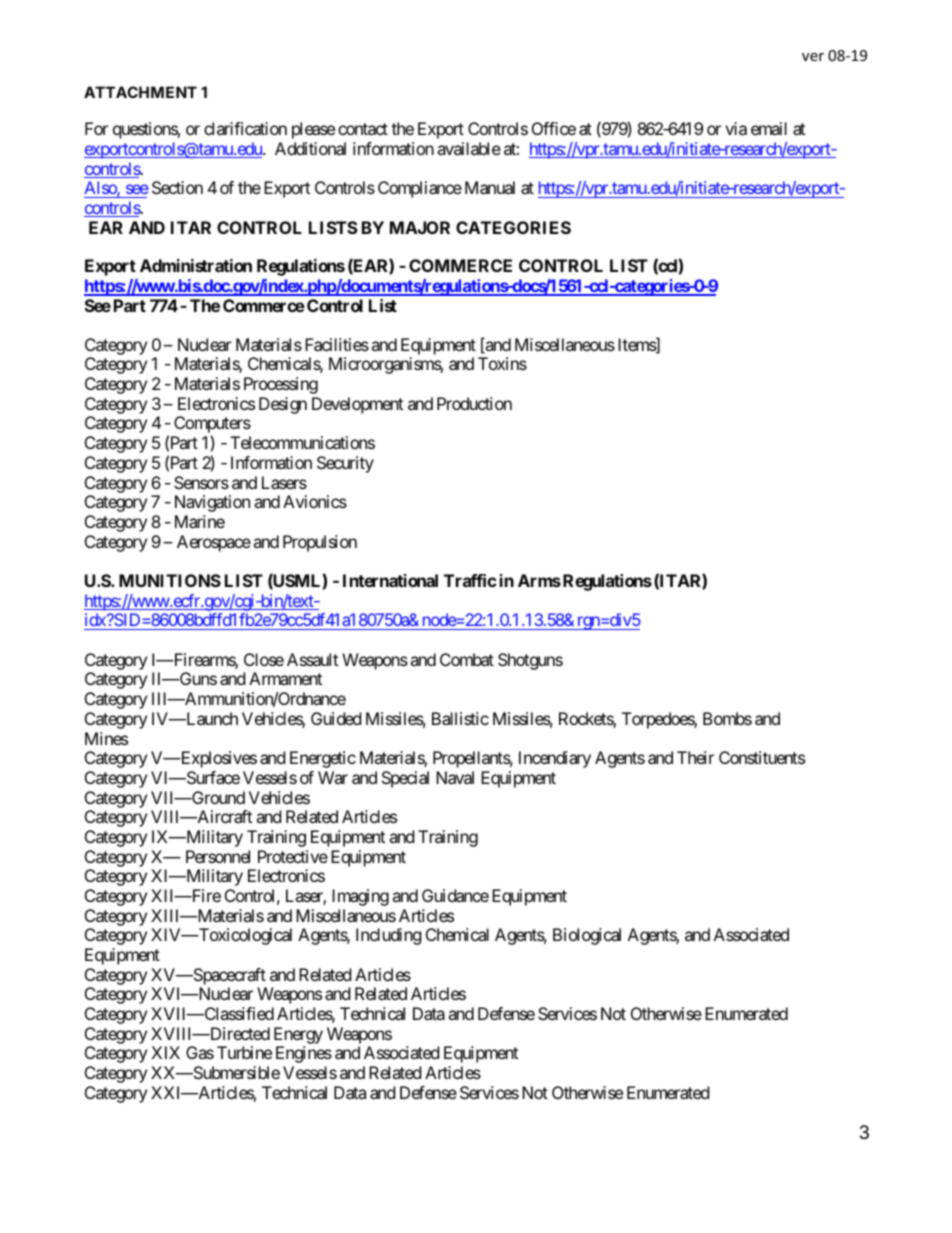 Image resolution: width=952 pixels, height=1233 pixels. I want to click on Computers, so click(212, 426).
